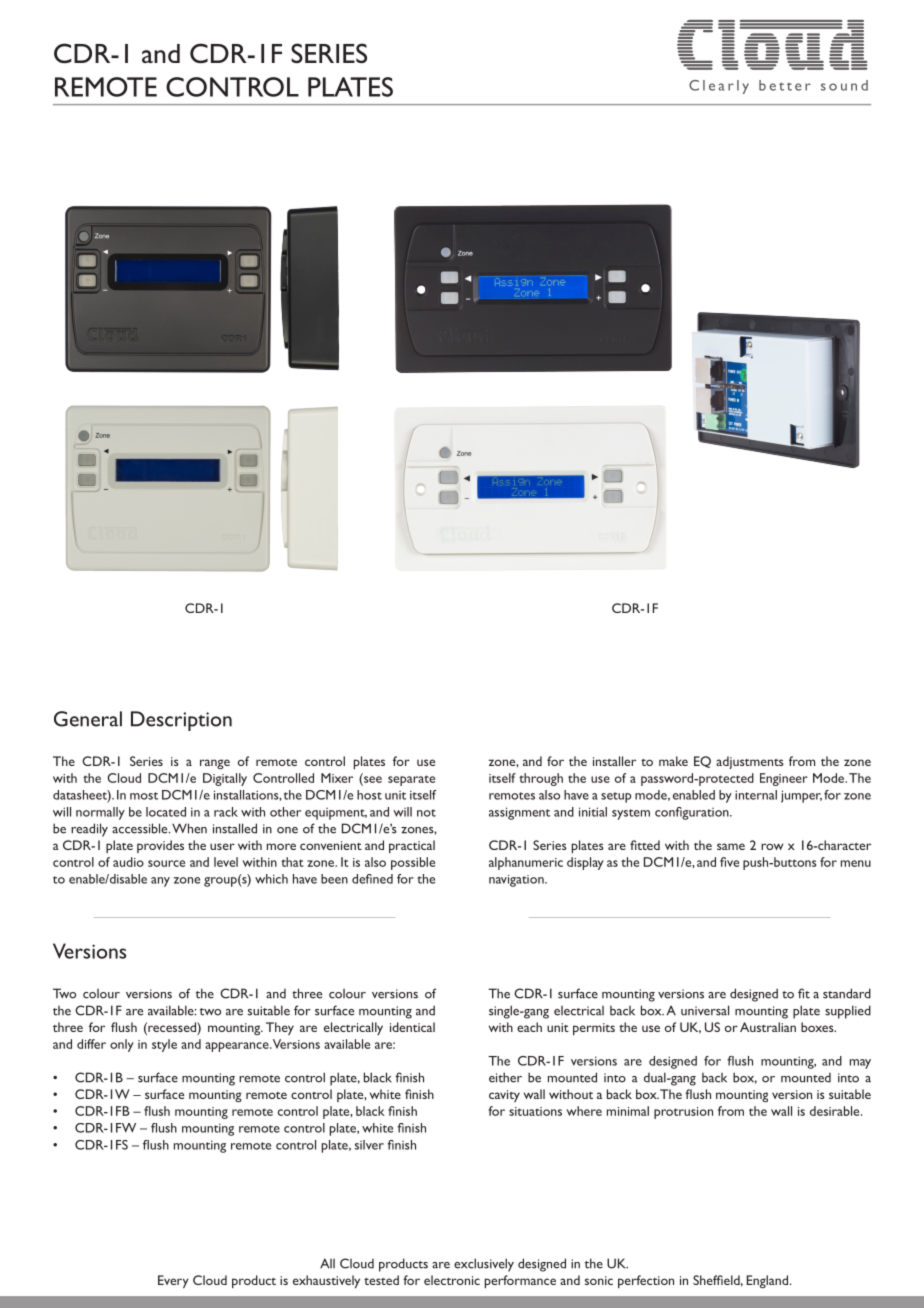 Image resolution: width=924 pixels, height=1308 pixels. What do you see at coordinates (484, 1265) in the page?
I see `exclusively` at bounding box center [484, 1265].
